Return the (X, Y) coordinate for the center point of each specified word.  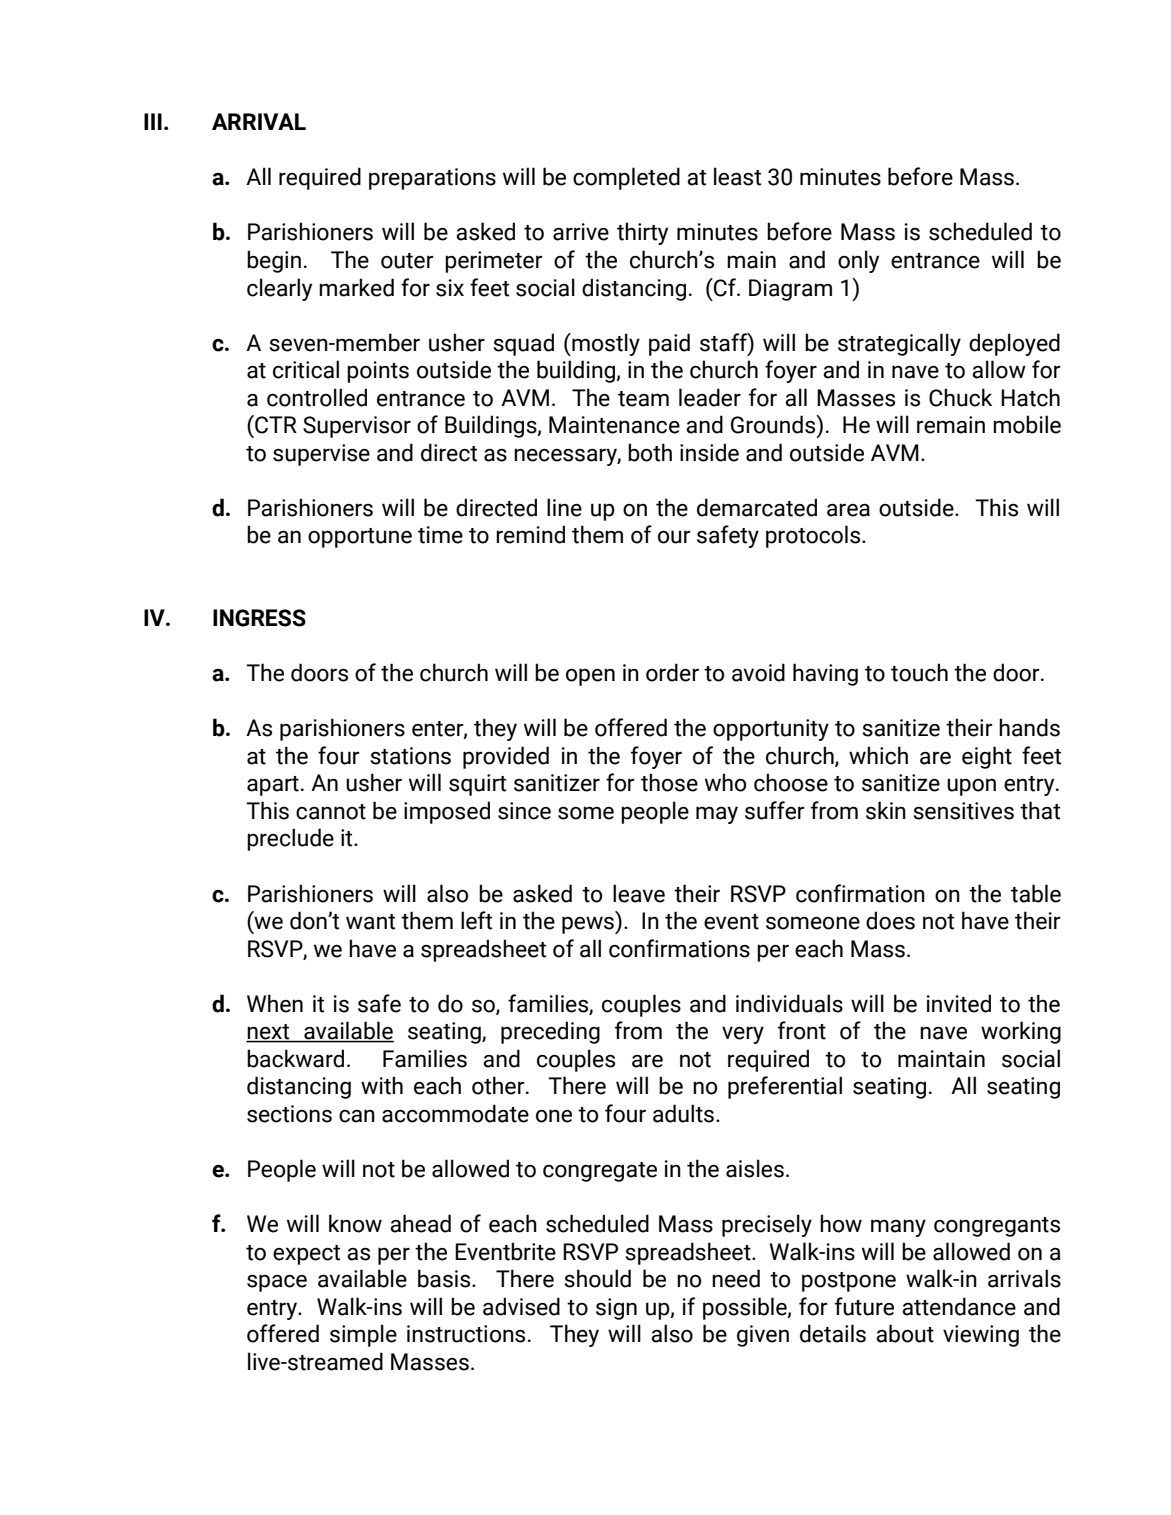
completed (626, 178)
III (153, 121)
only (858, 261)
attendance (959, 1306)
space (277, 1283)
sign (616, 1309)
